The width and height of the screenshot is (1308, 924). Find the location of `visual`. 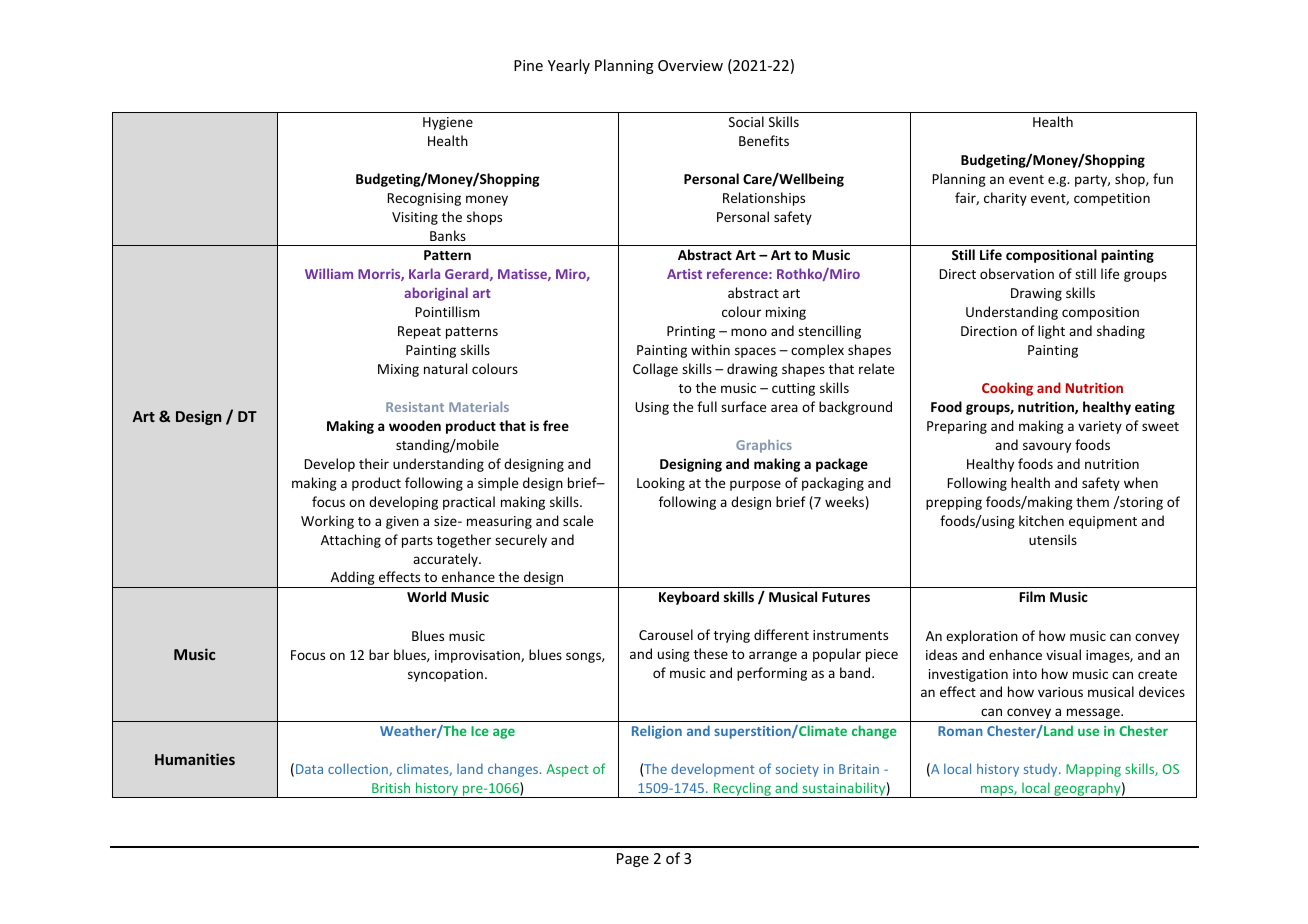

visual is located at coordinates (1063, 654).
